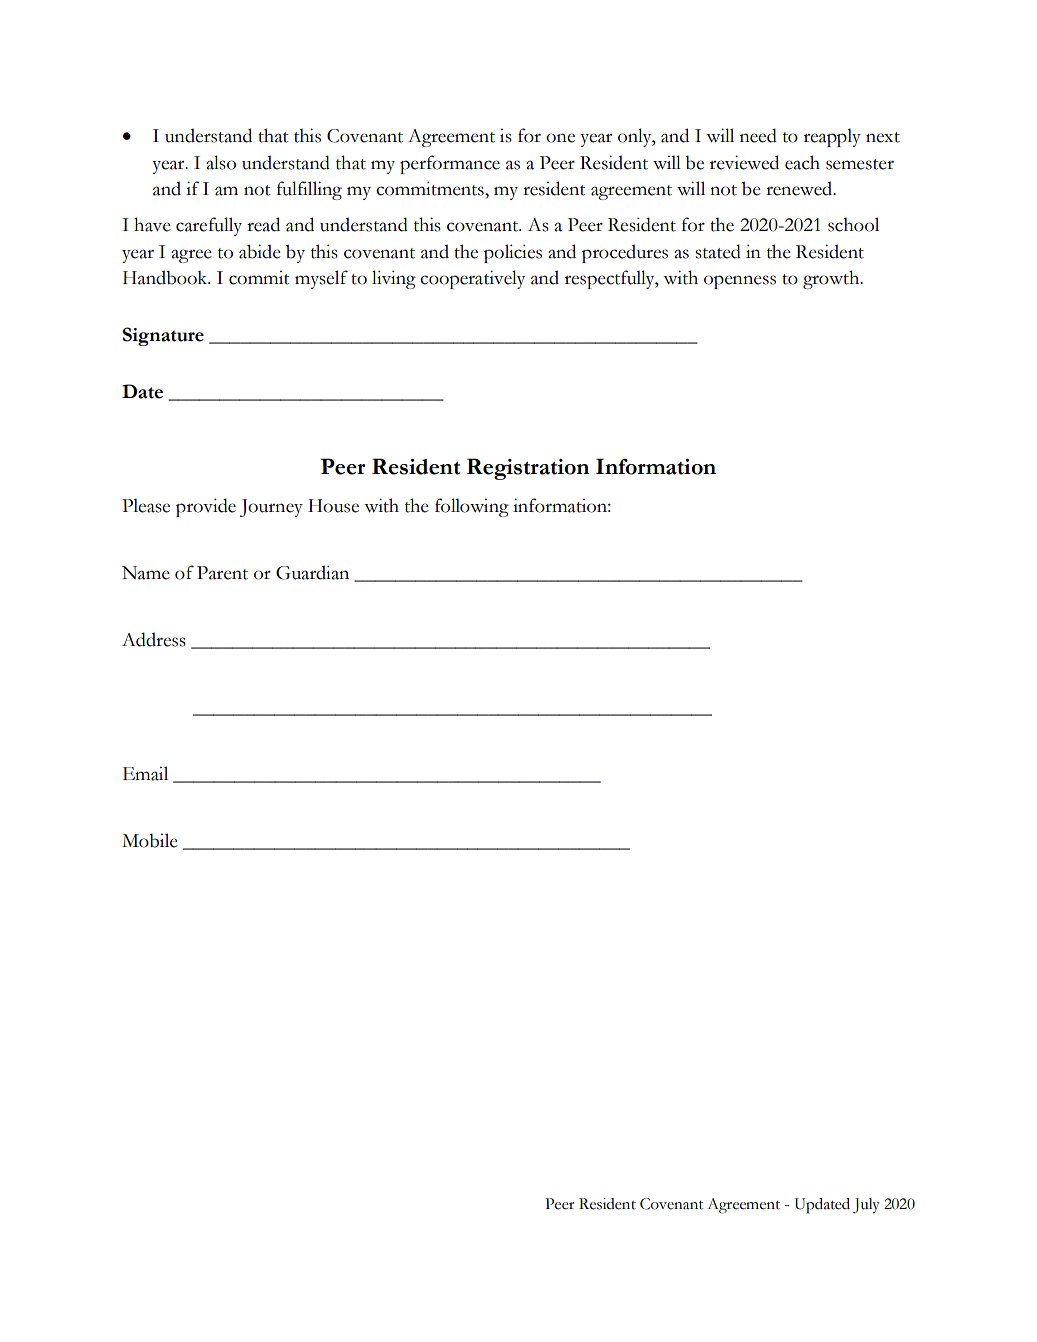  I want to click on Registration, so click(528, 469).
